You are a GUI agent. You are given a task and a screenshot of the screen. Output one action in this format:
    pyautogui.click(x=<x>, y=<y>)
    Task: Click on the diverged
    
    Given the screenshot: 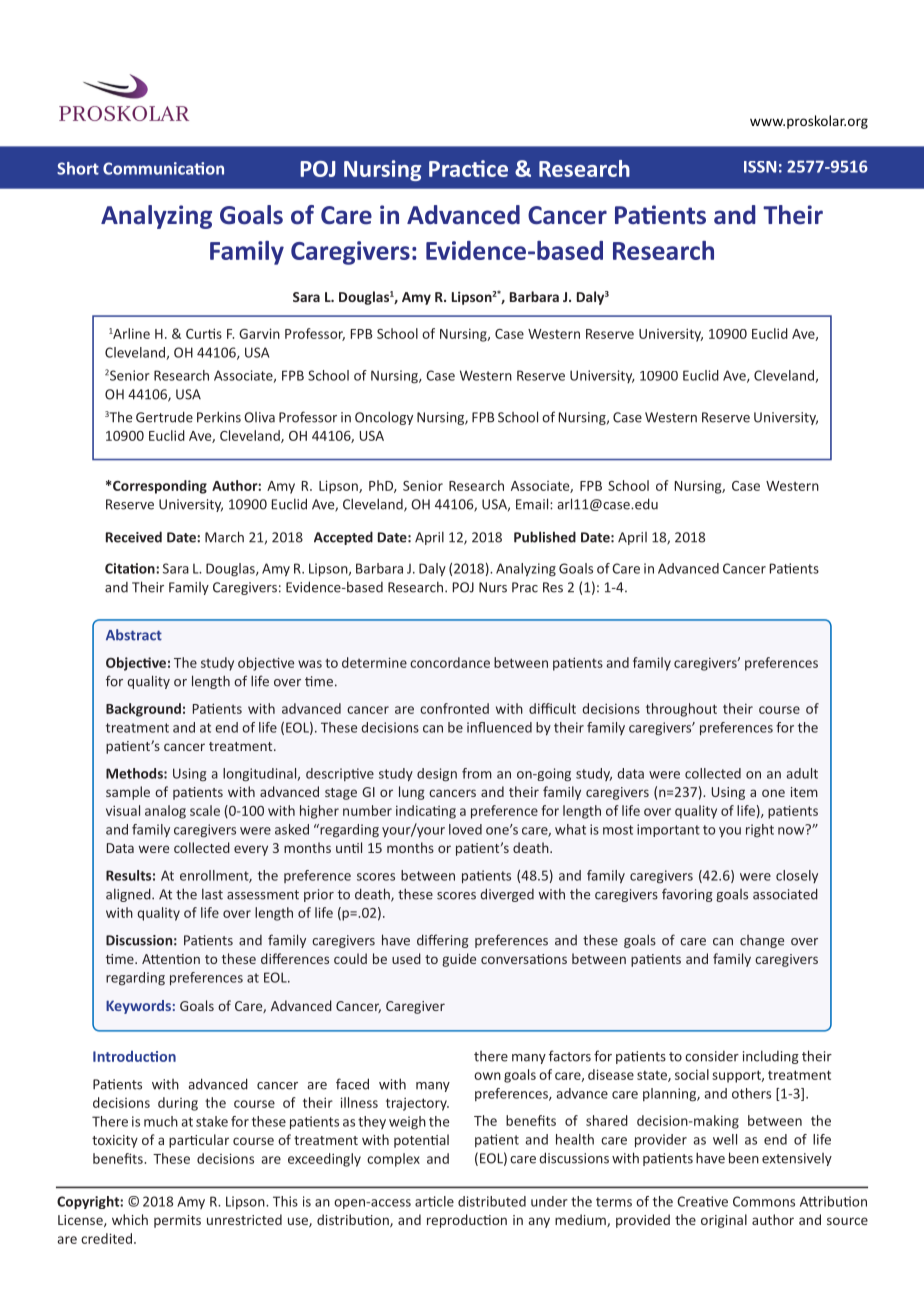 What is the action you would take?
    pyautogui.click(x=507, y=895)
